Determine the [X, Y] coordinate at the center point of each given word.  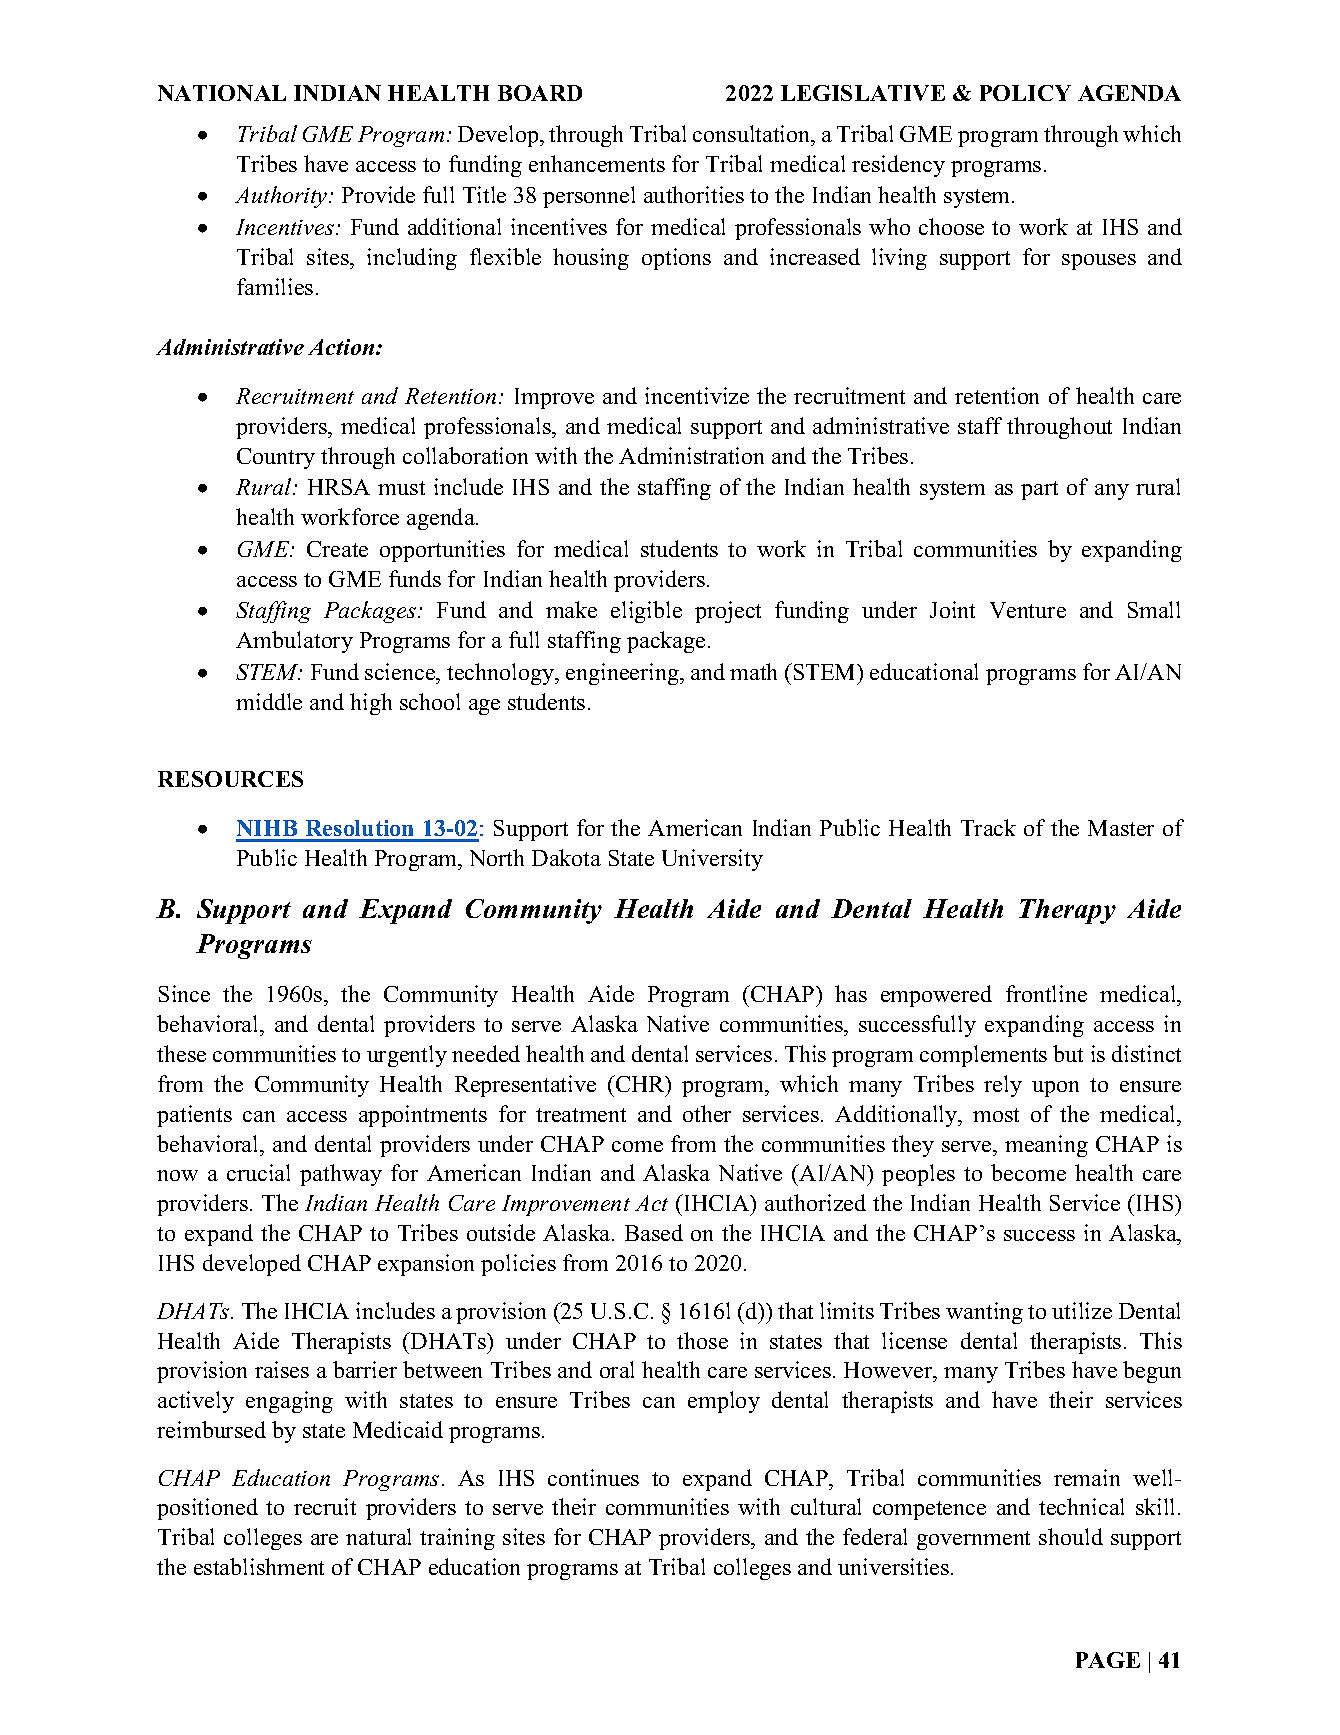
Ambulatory [294, 642]
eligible [646, 612]
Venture [1028, 610]
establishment [259, 1566]
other [707, 1113]
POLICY [1025, 93]
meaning [1046, 1146]
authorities [694, 194]
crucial [258, 1172]
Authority [282, 197]
